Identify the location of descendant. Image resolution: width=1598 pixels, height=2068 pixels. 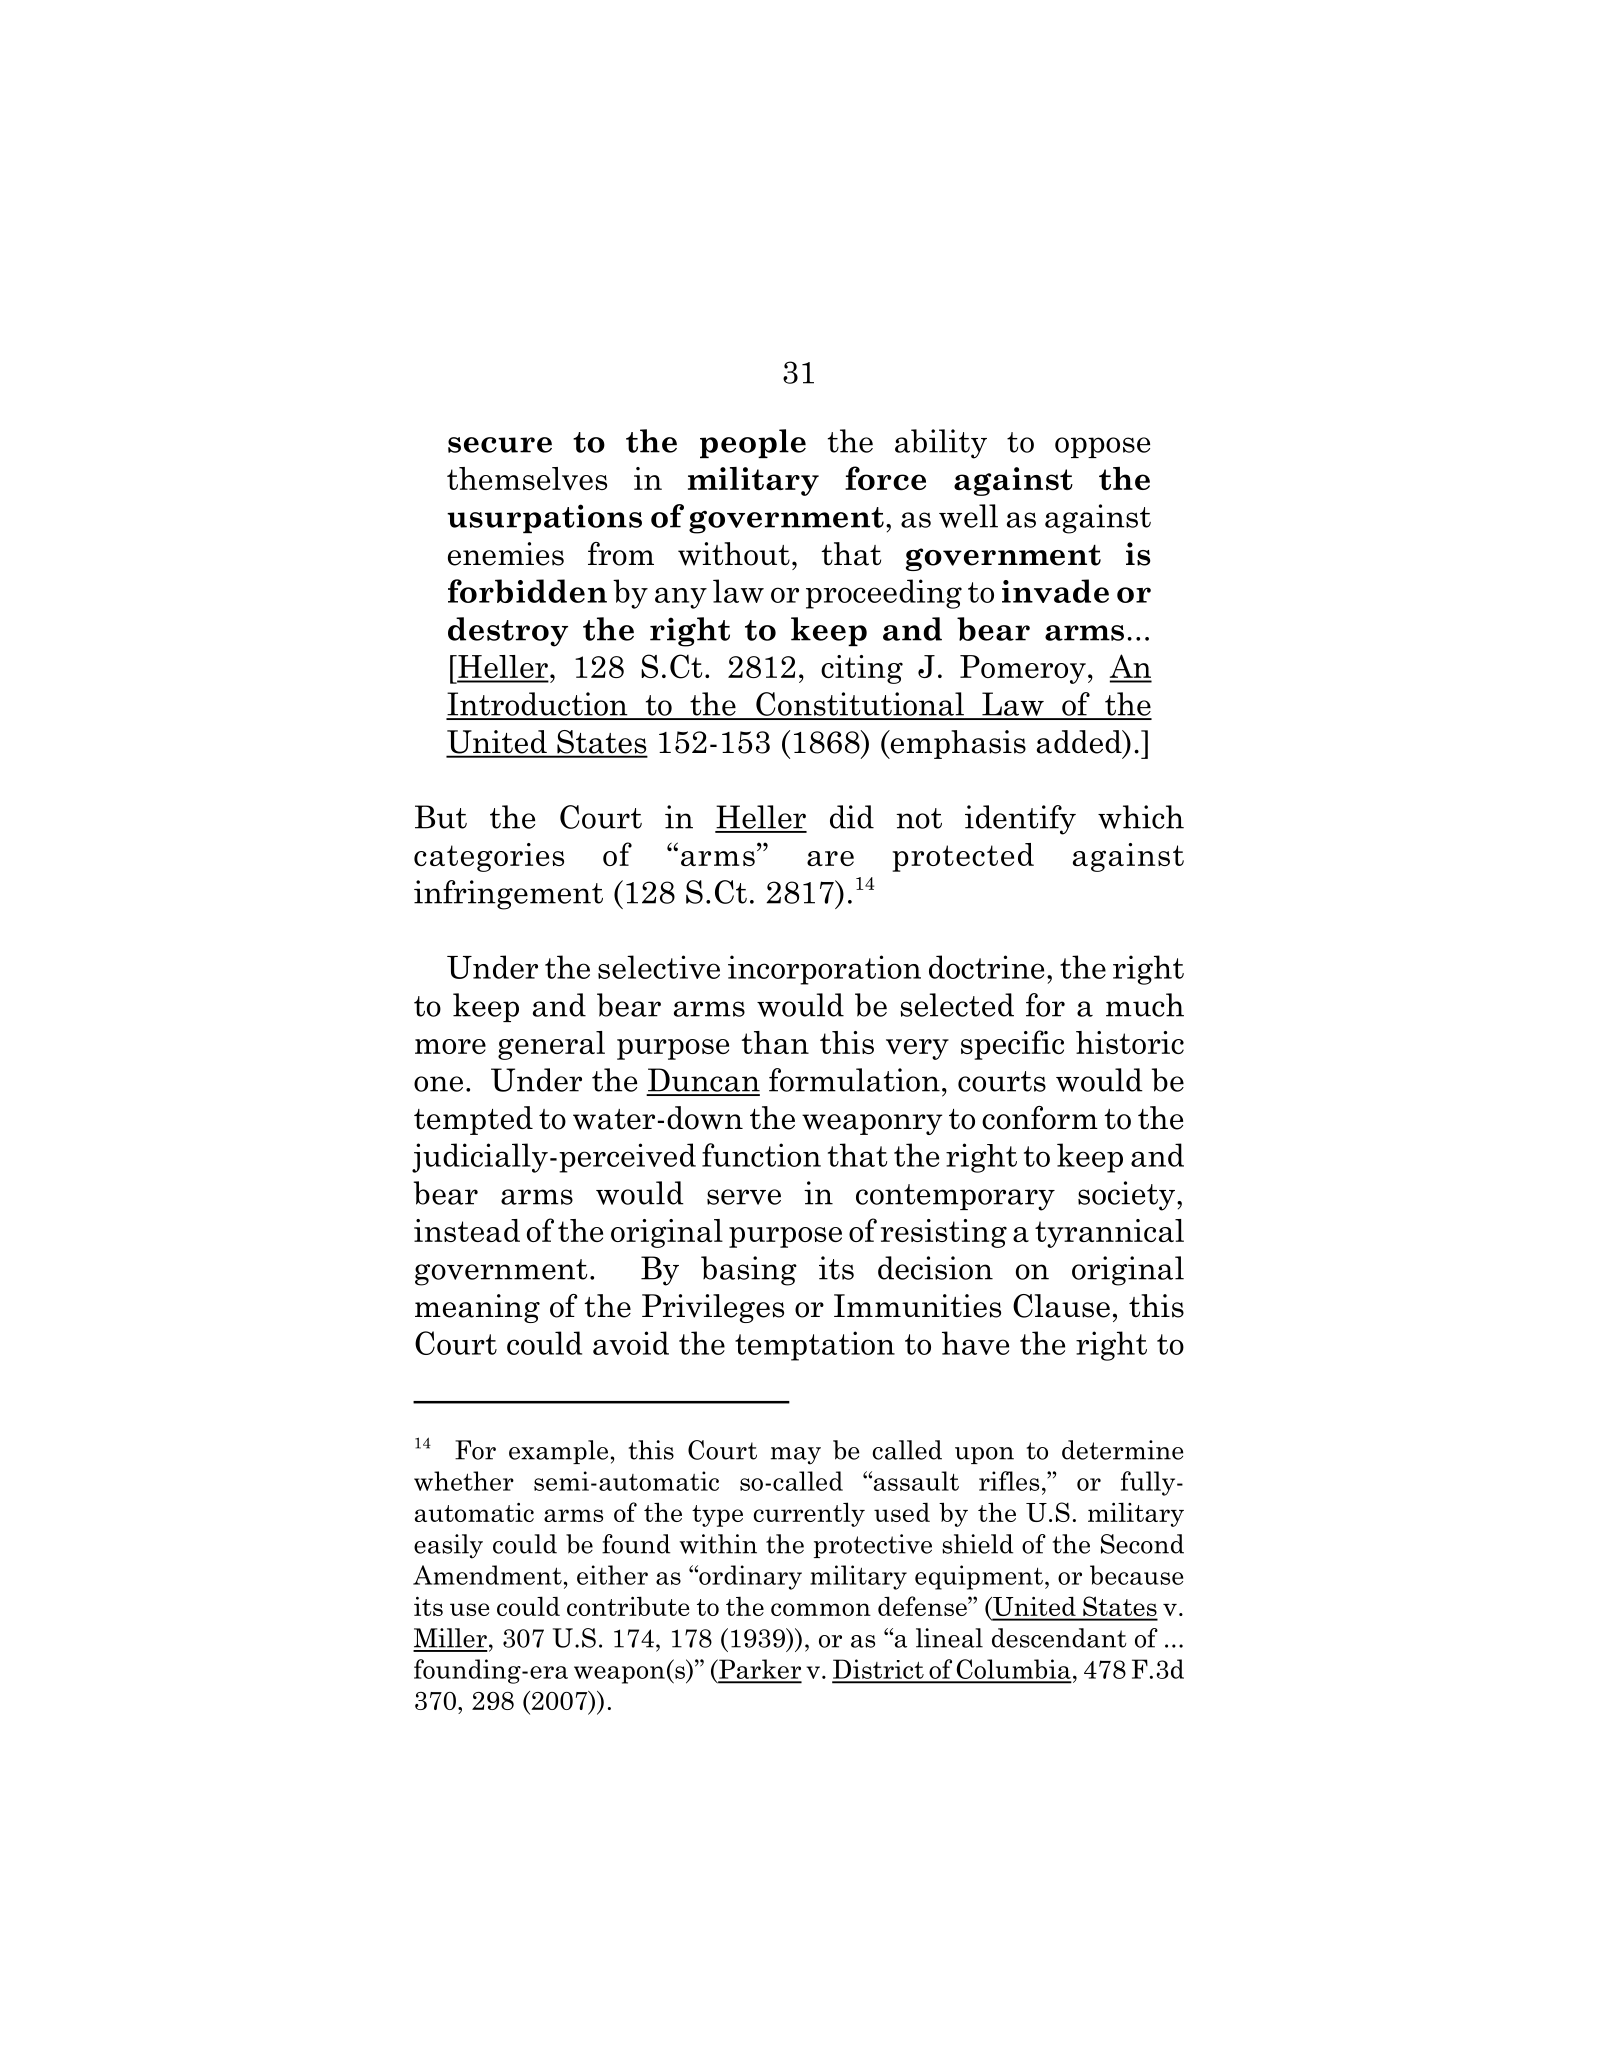
(1059, 1638).
